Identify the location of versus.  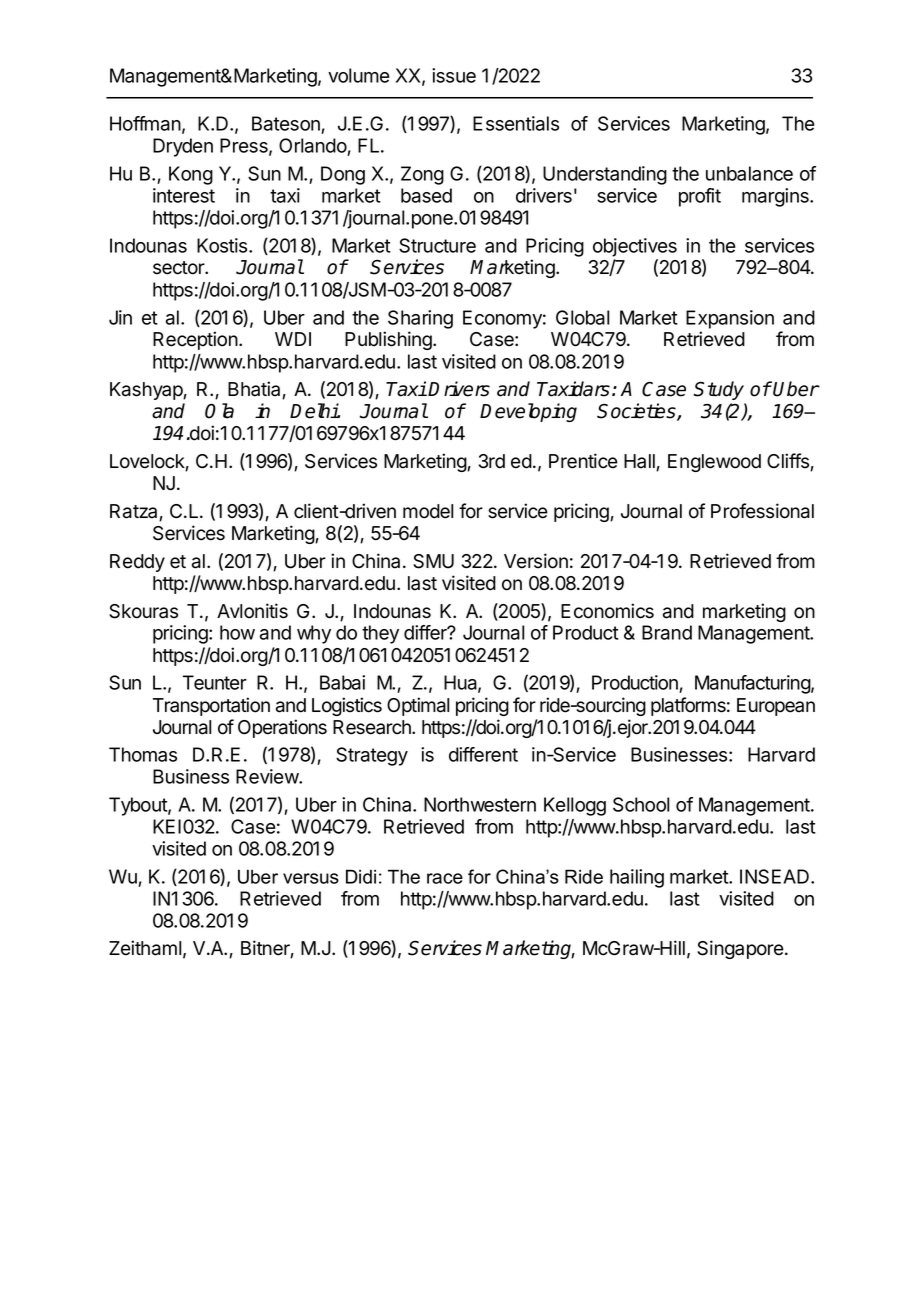
(311, 878).
